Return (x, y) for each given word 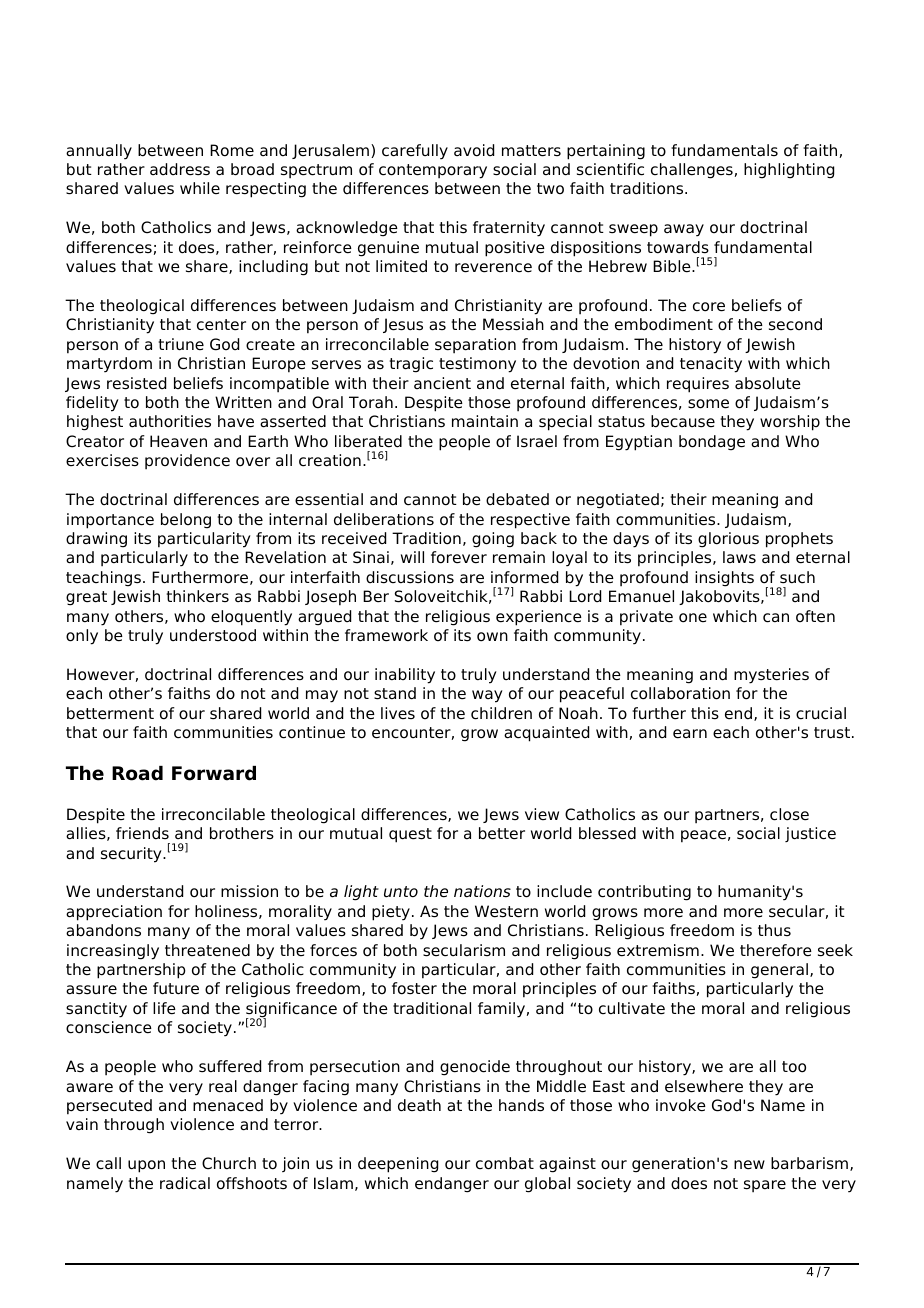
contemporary (433, 171)
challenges (692, 171)
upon (146, 1166)
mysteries (771, 676)
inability (405, 676)
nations (482, 891)
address (180, 169)
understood (213, 635)
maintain (485, 421)
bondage (712, 443)
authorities (170, 421)
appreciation (114, 913)
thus (774, 930)
